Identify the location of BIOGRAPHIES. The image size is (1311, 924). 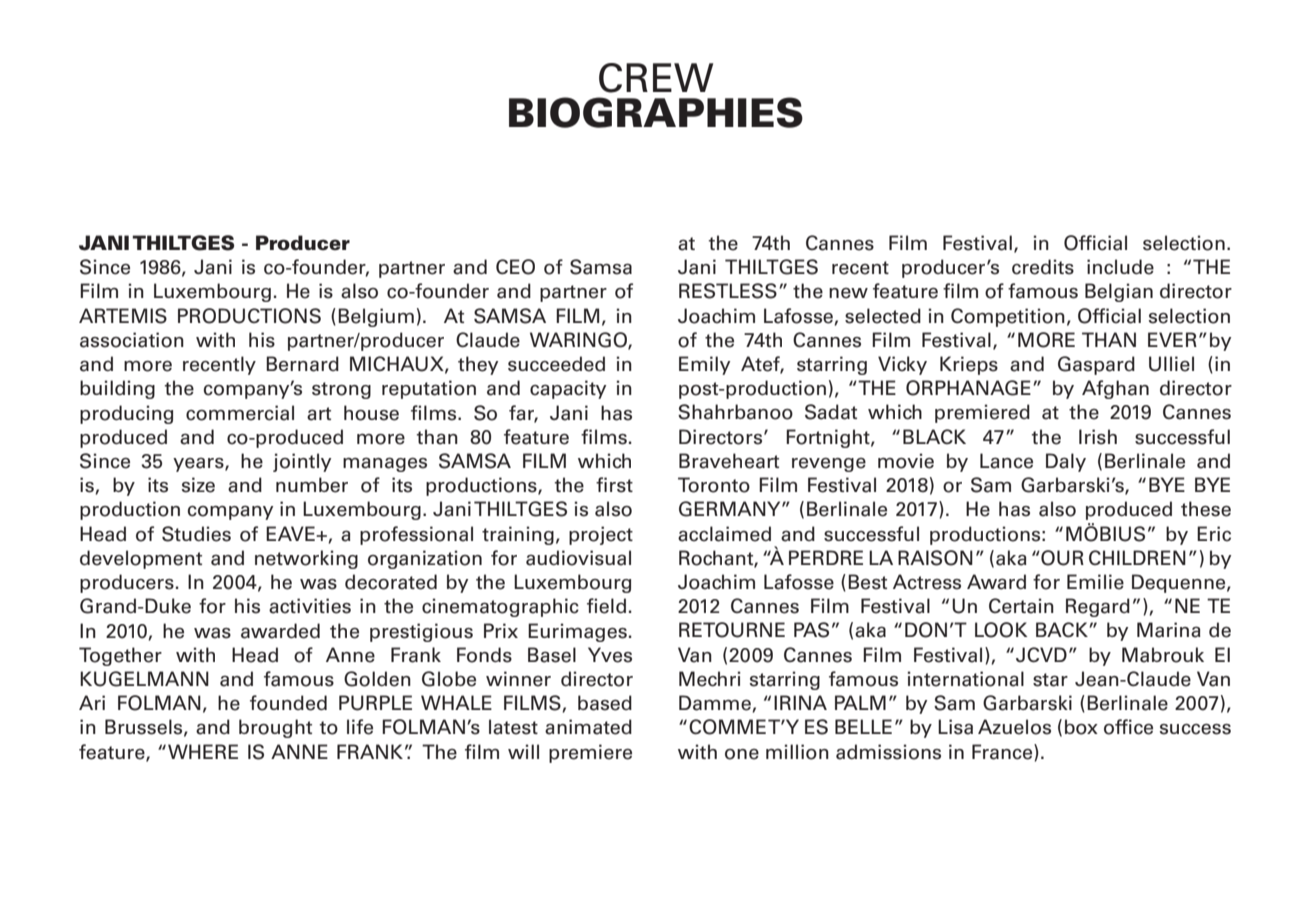
(656, 112).
